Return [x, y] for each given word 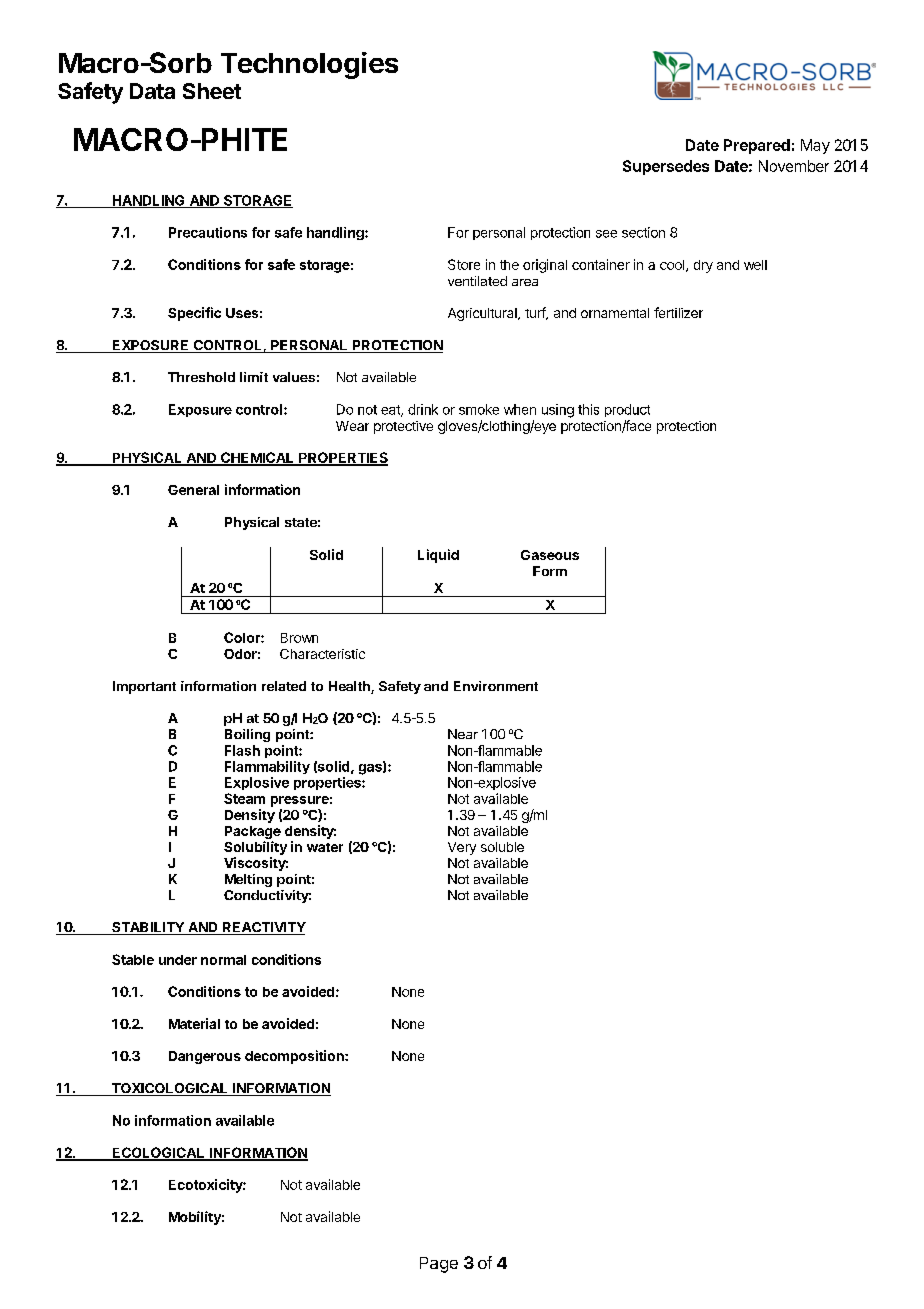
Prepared [757, 146]
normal [223, 960]
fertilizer [678, 312]
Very [462, 848]
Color [243, 637]
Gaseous [550, 555]
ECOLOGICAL [158, 1153]
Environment [496, 686]
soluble [502, 847]
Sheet [212, 91]
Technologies [309, 65]
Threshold [201, 377]
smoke [479, 409]
